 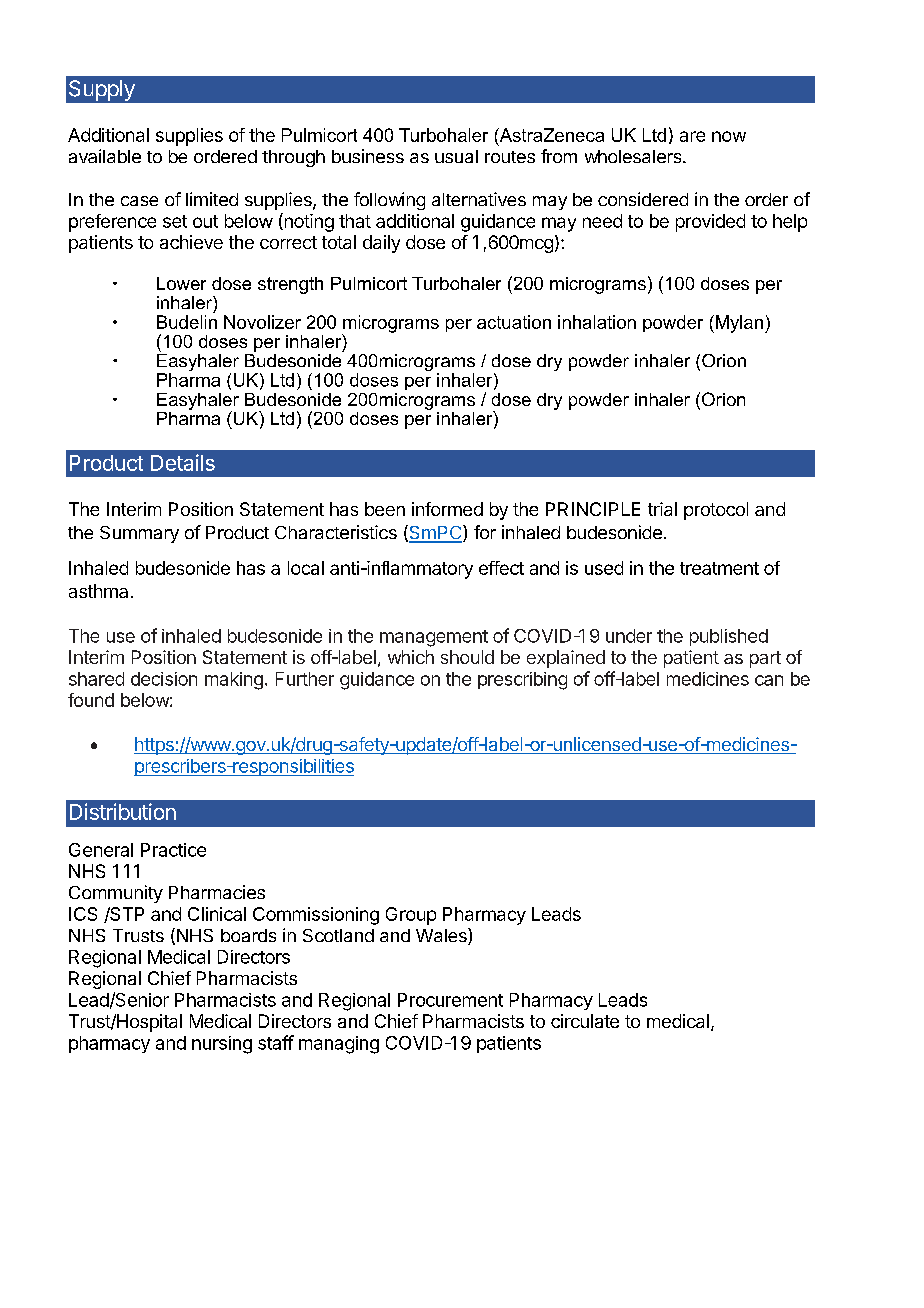 What do you see at coordinates (769, 680) in the page?
I see `can` at bounding box center [769, 680].
